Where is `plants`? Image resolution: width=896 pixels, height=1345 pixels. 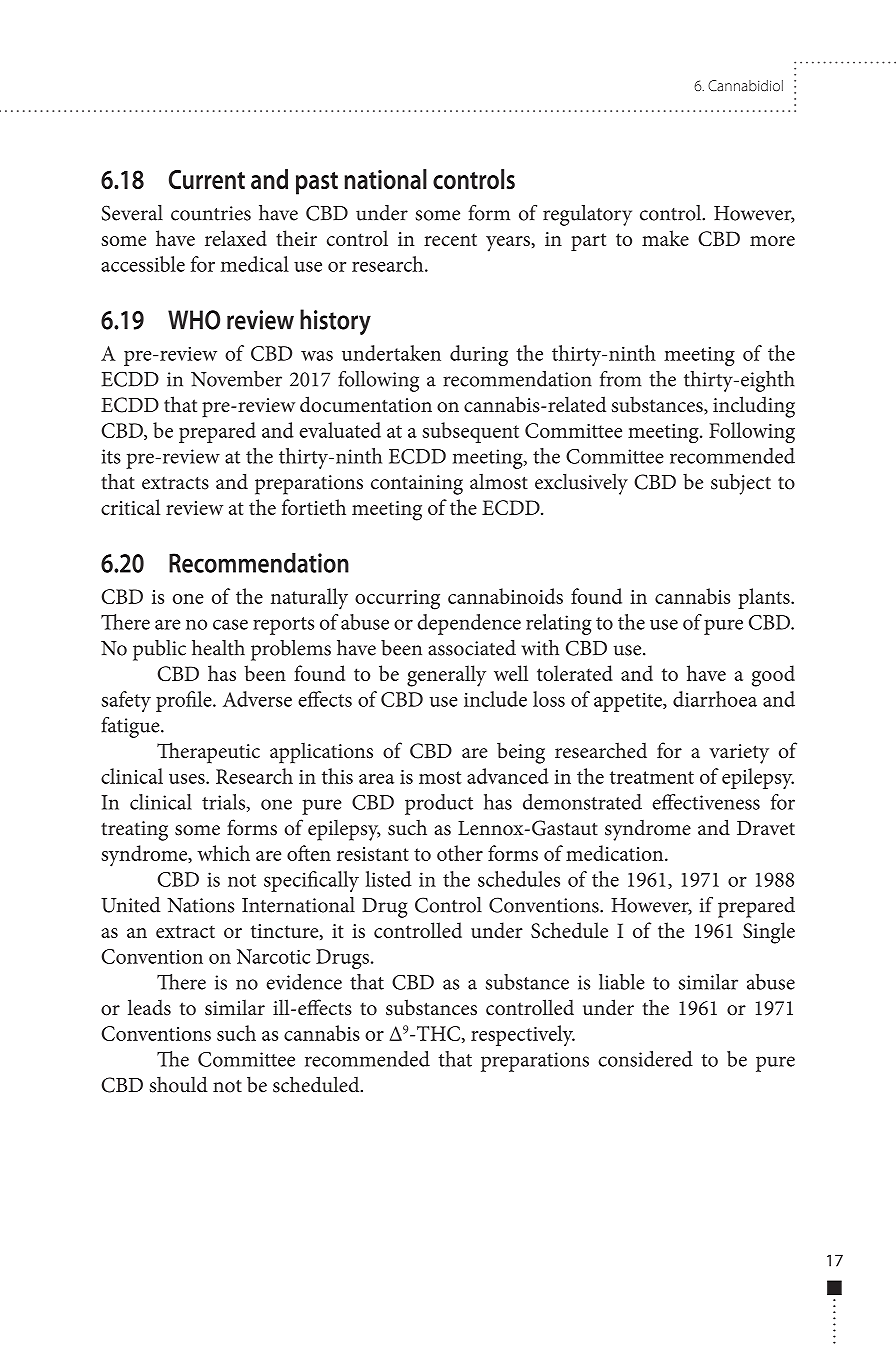
plants is located at coordinates (765, 598).
